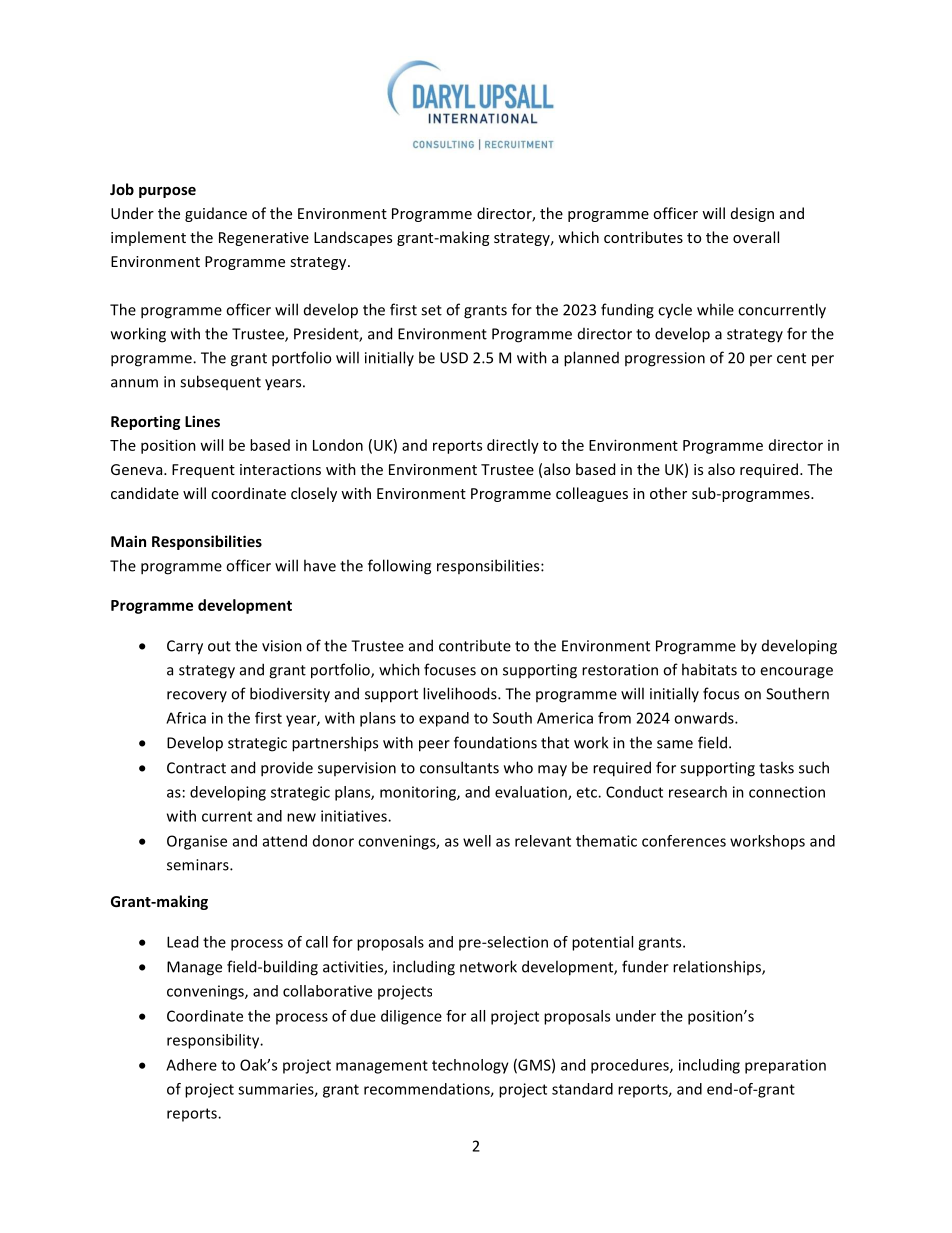 This screenshot has width=952, height=1233. What do you see at coordinates (191, 1065) in the screenshot?
I see `Adhere` at bounding box center [191, 1065].
